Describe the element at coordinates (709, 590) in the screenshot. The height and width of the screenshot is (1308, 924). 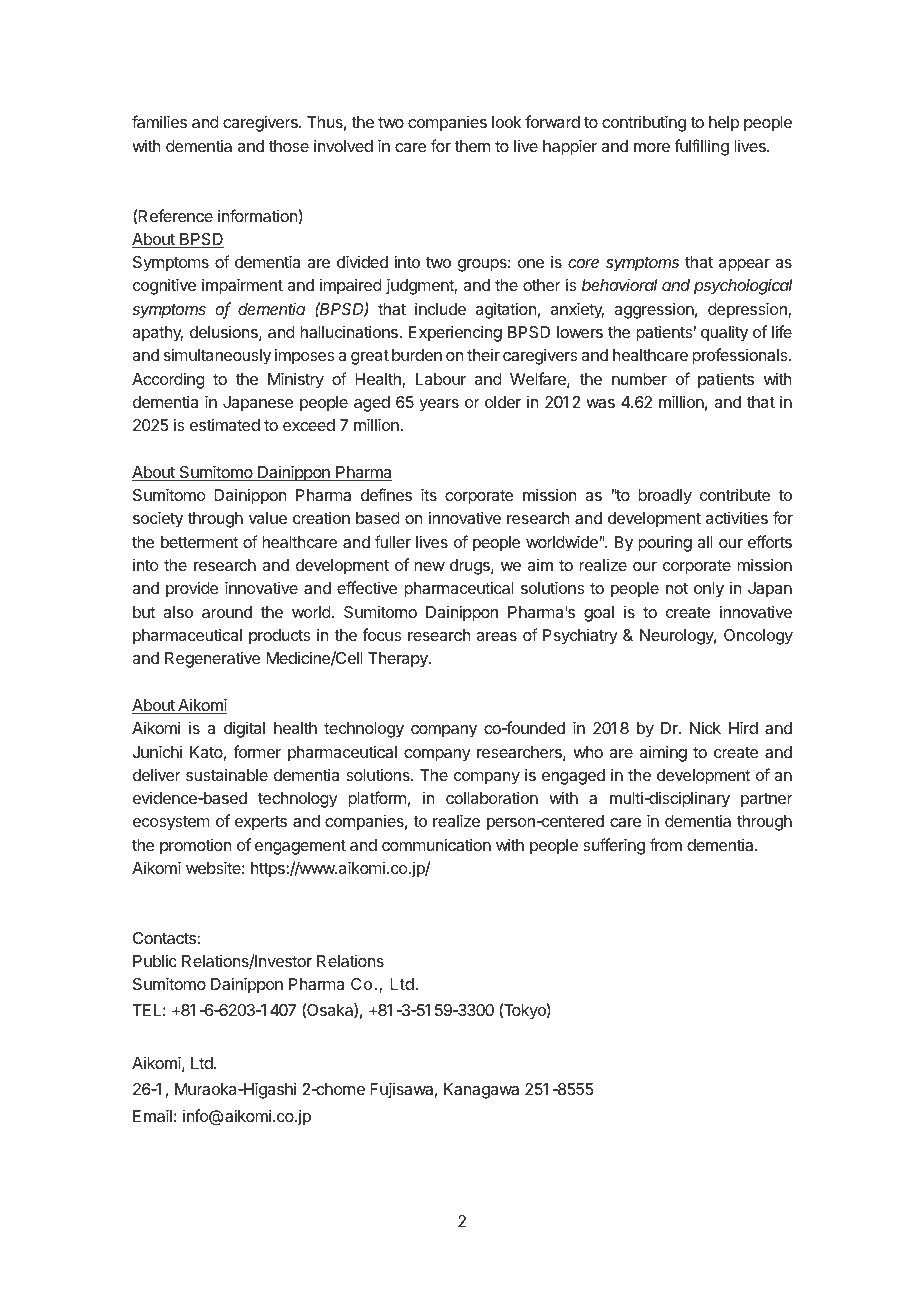
I see `only` at that location.
